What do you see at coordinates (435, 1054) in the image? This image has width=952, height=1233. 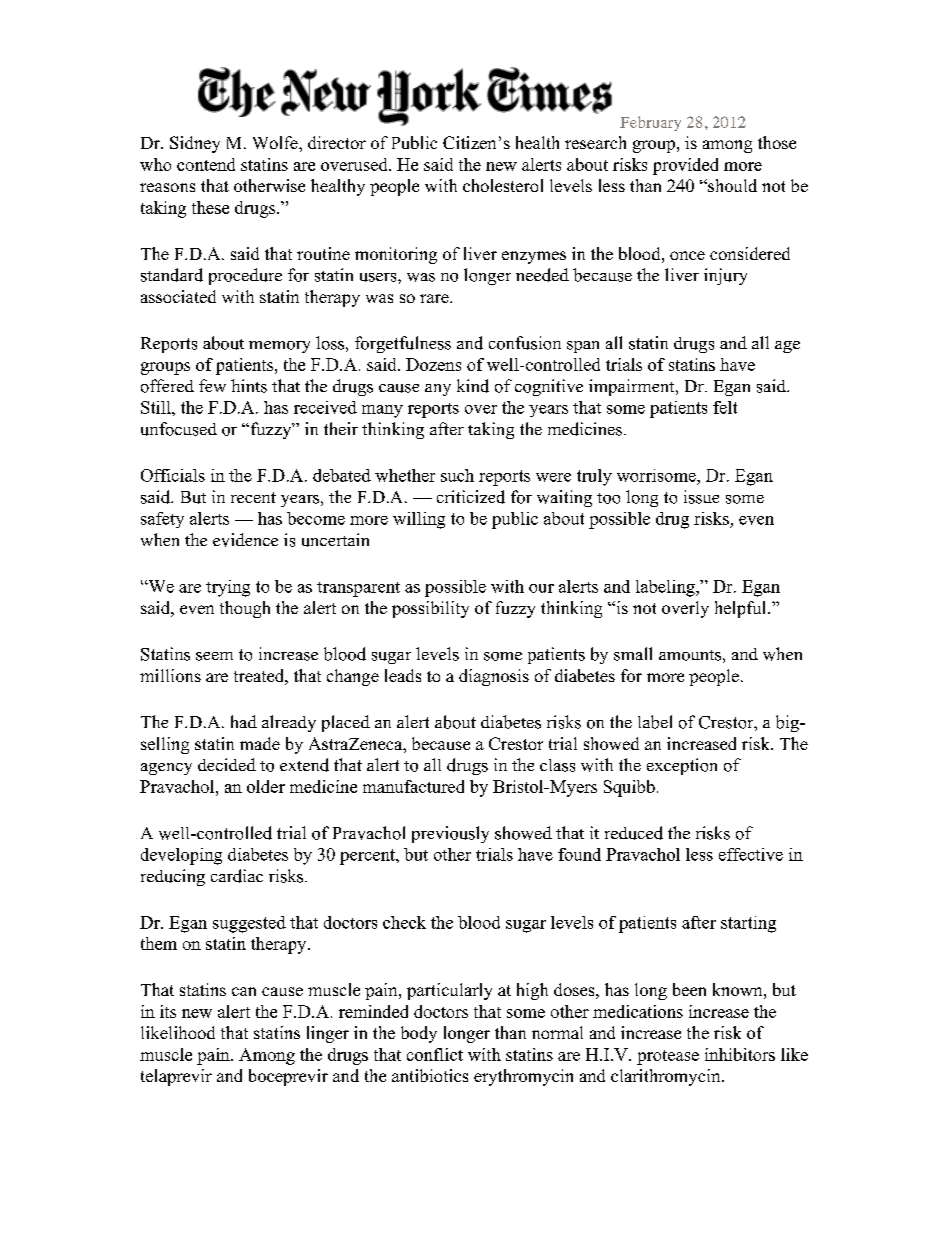 I see `conflict` at bounding box center [435, 1054].
